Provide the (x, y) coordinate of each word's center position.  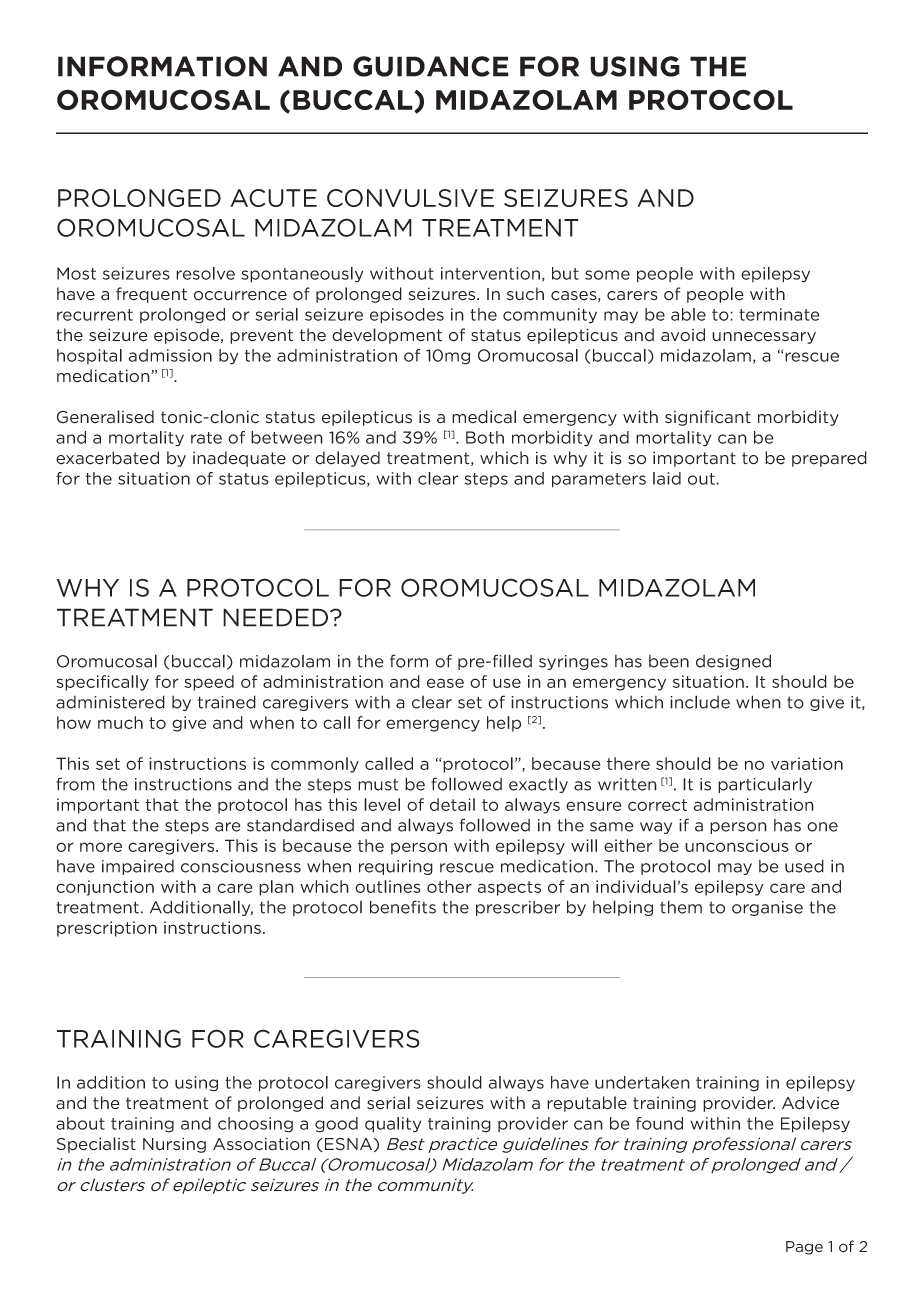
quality (393, 1125)
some (607, 275)
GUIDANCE (431, 66)
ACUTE (273, 198)
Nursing (174, 1145)
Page (804, 1248)
